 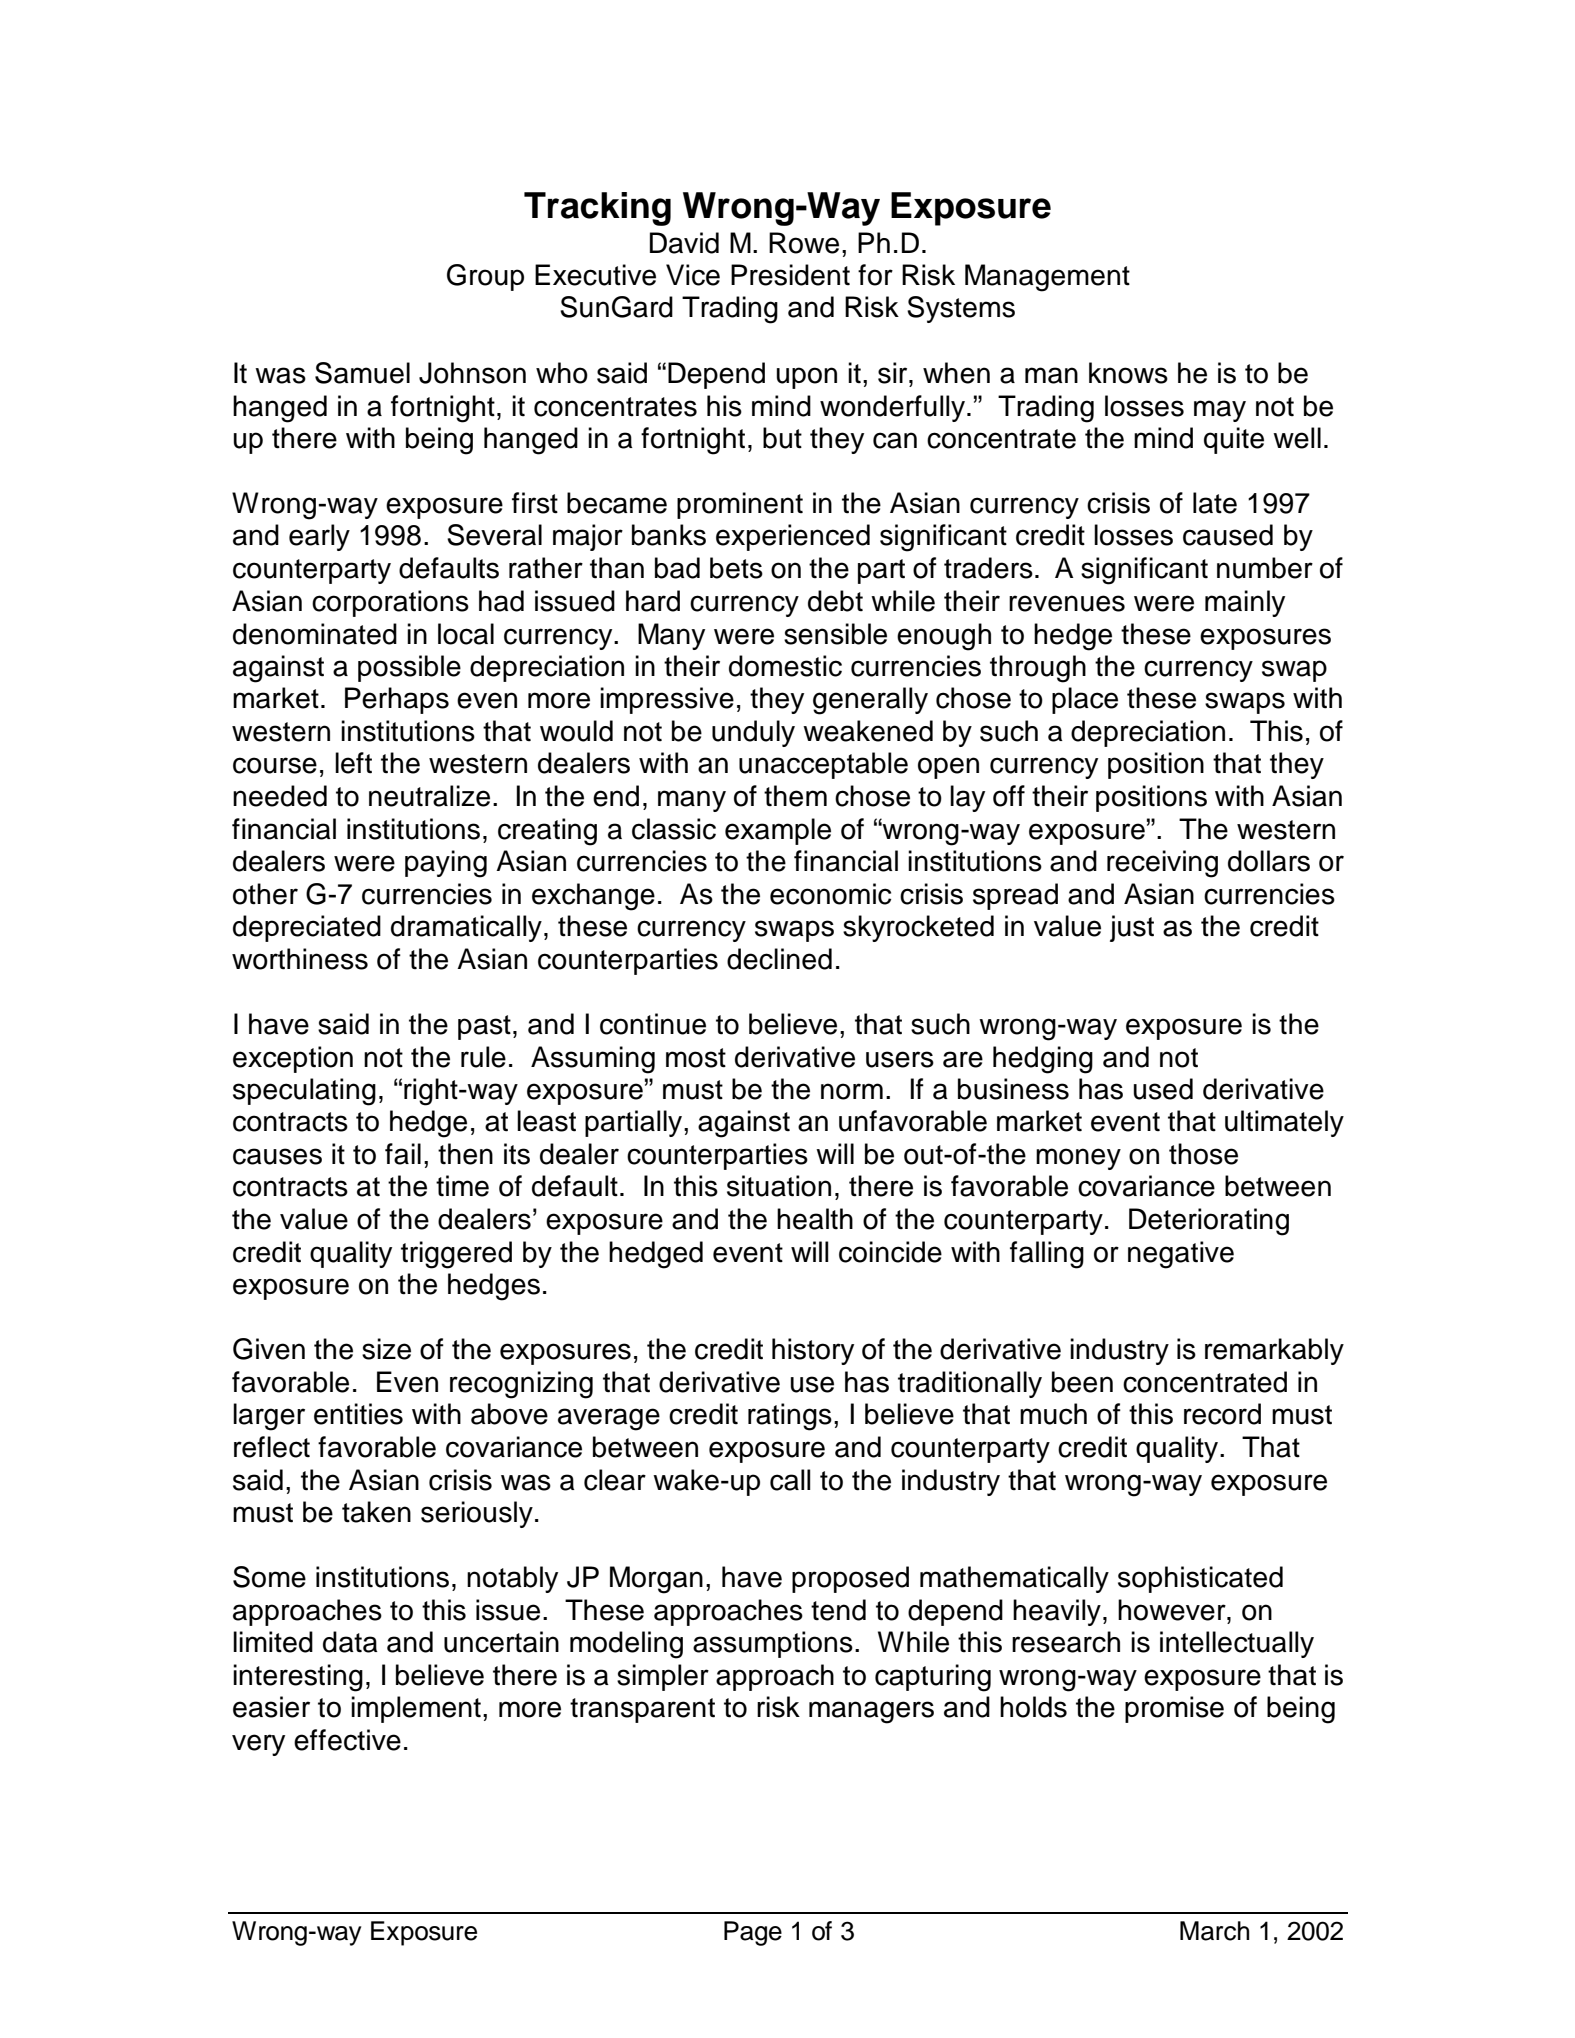 I want to click on receiving, so click(x=1162, y=864).
